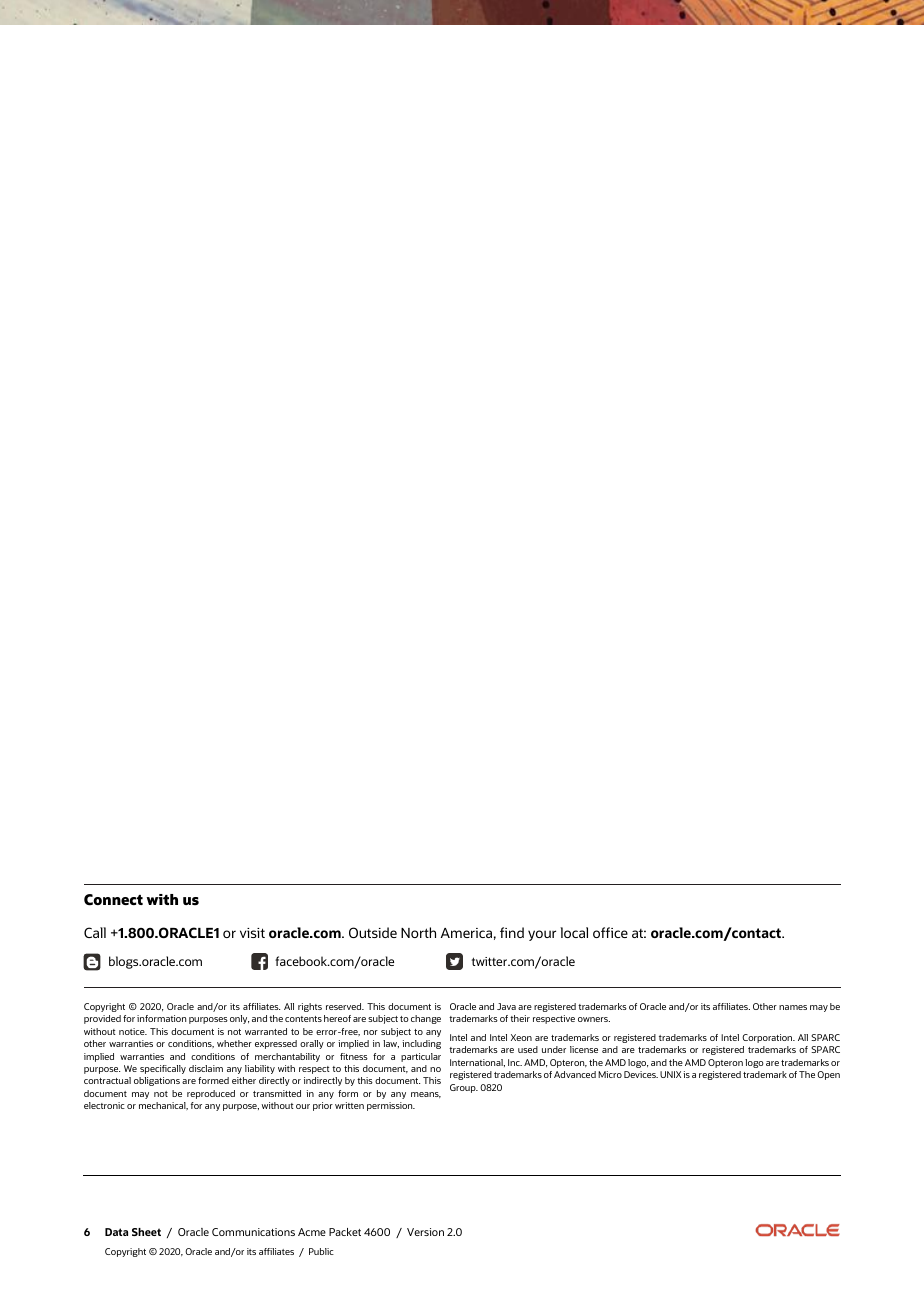 Image resolution: width=924 pixels, height=1308 pixels. Describe the element at coordinates (206, 1068) in the image. I see `disclaim` at that location.
